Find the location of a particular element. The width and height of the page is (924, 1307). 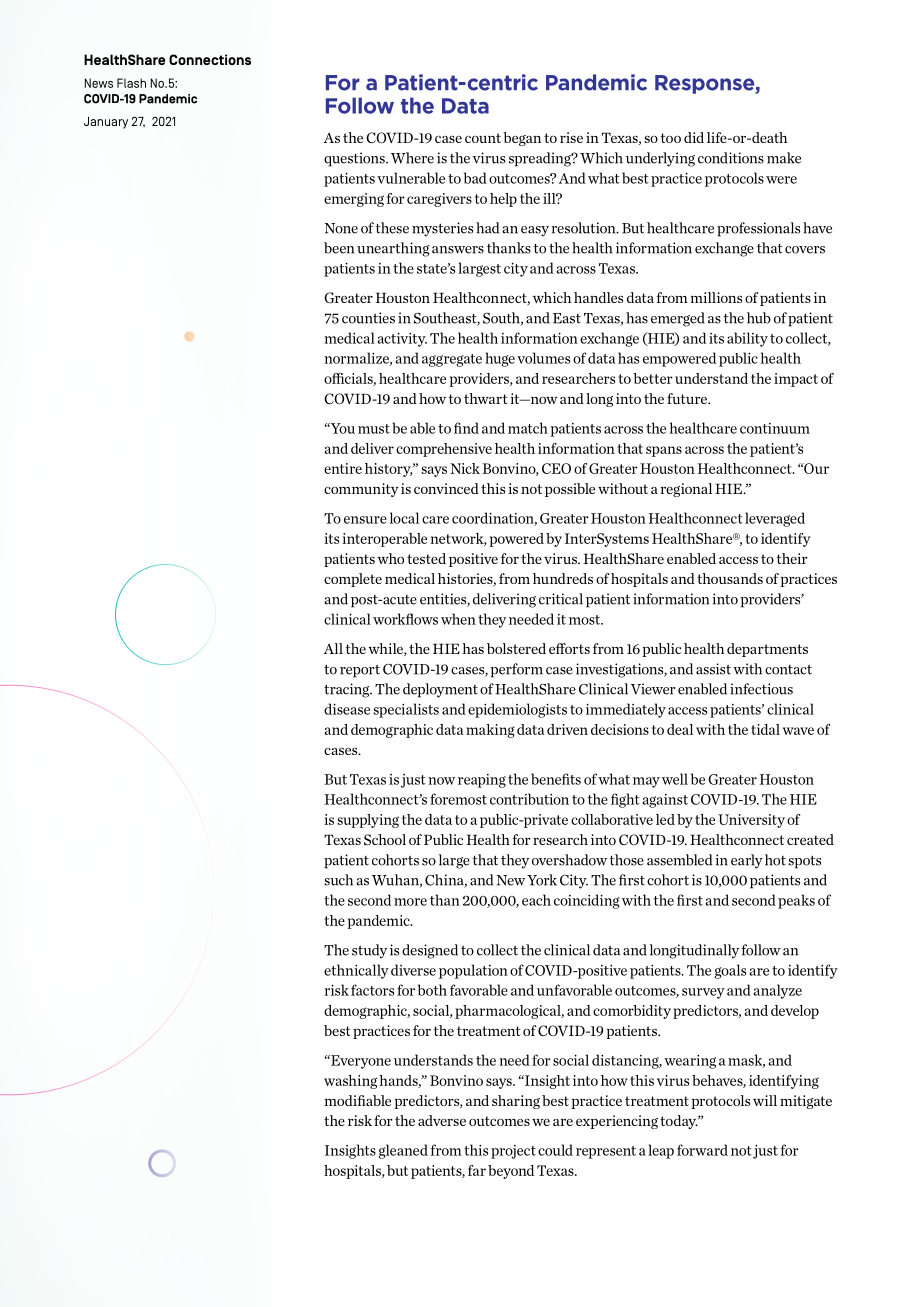

forward is located at coordinates (702, 1150).
